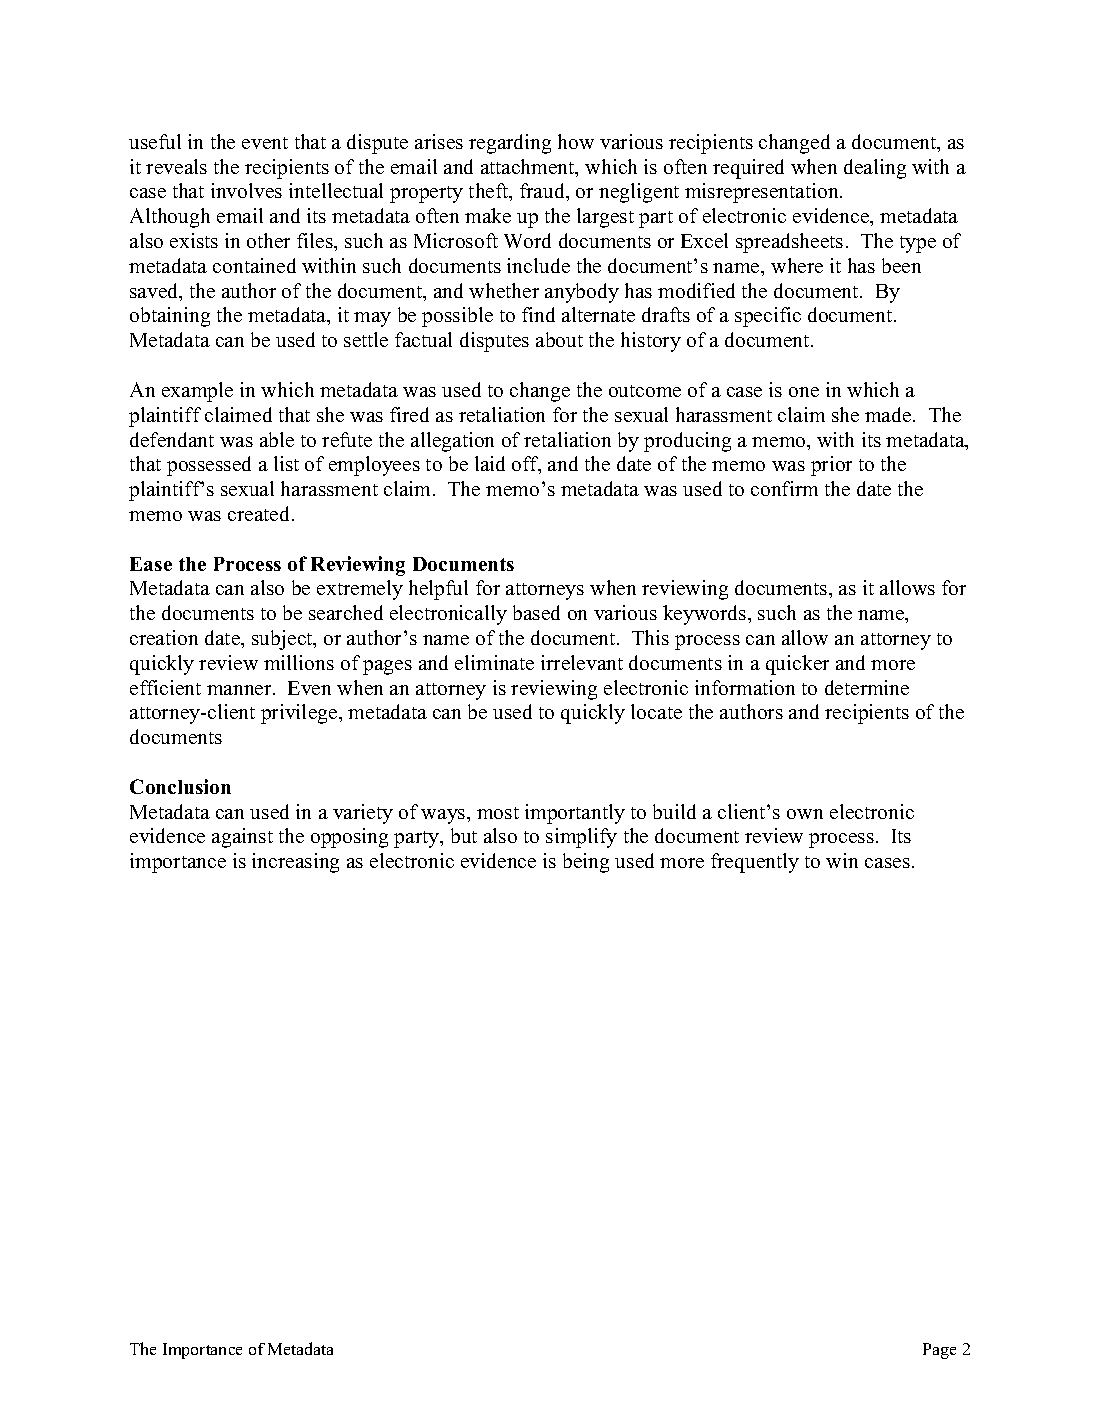  What do you see at coordinates (242, 838) in the screenshot?
I see `against` at bounding box center [242, 838].
